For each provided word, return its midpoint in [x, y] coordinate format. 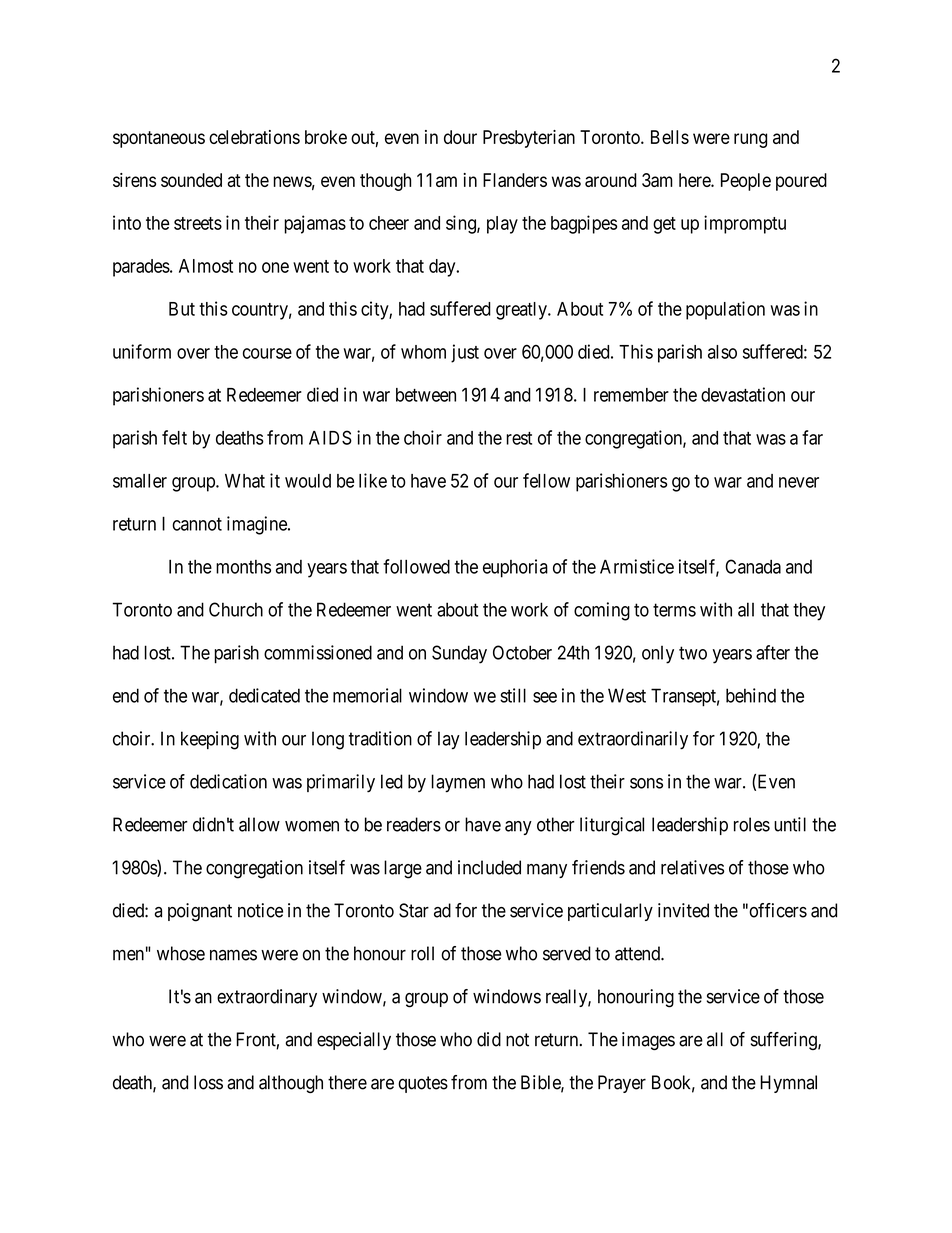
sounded [191, 180]
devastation [743, 394]
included [489, 867]
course [267, 353]
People [746, 182]
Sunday [459, 654]
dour [460, 137]
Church [236, 609]
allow [259, 824]
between [426, 395]
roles [752, 824]
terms [674, 610]
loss [208, 1082]
